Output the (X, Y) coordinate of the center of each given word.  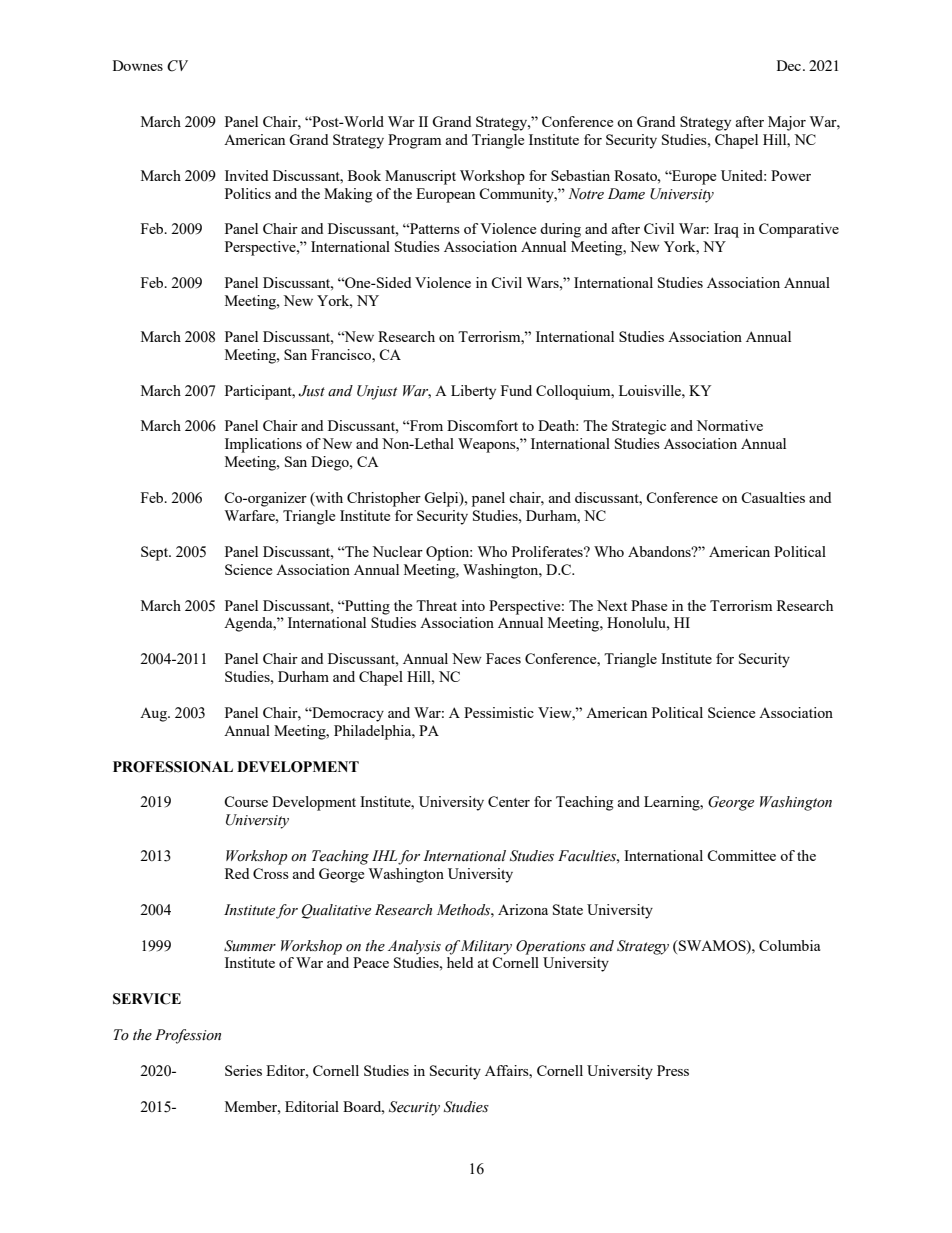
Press (673, 1070)
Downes (138, 65)
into (473, 605)
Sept (156, 553)
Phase (649, 605)
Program (414, 141)
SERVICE (147, 999)
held (460, 962)
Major (787, 123)
